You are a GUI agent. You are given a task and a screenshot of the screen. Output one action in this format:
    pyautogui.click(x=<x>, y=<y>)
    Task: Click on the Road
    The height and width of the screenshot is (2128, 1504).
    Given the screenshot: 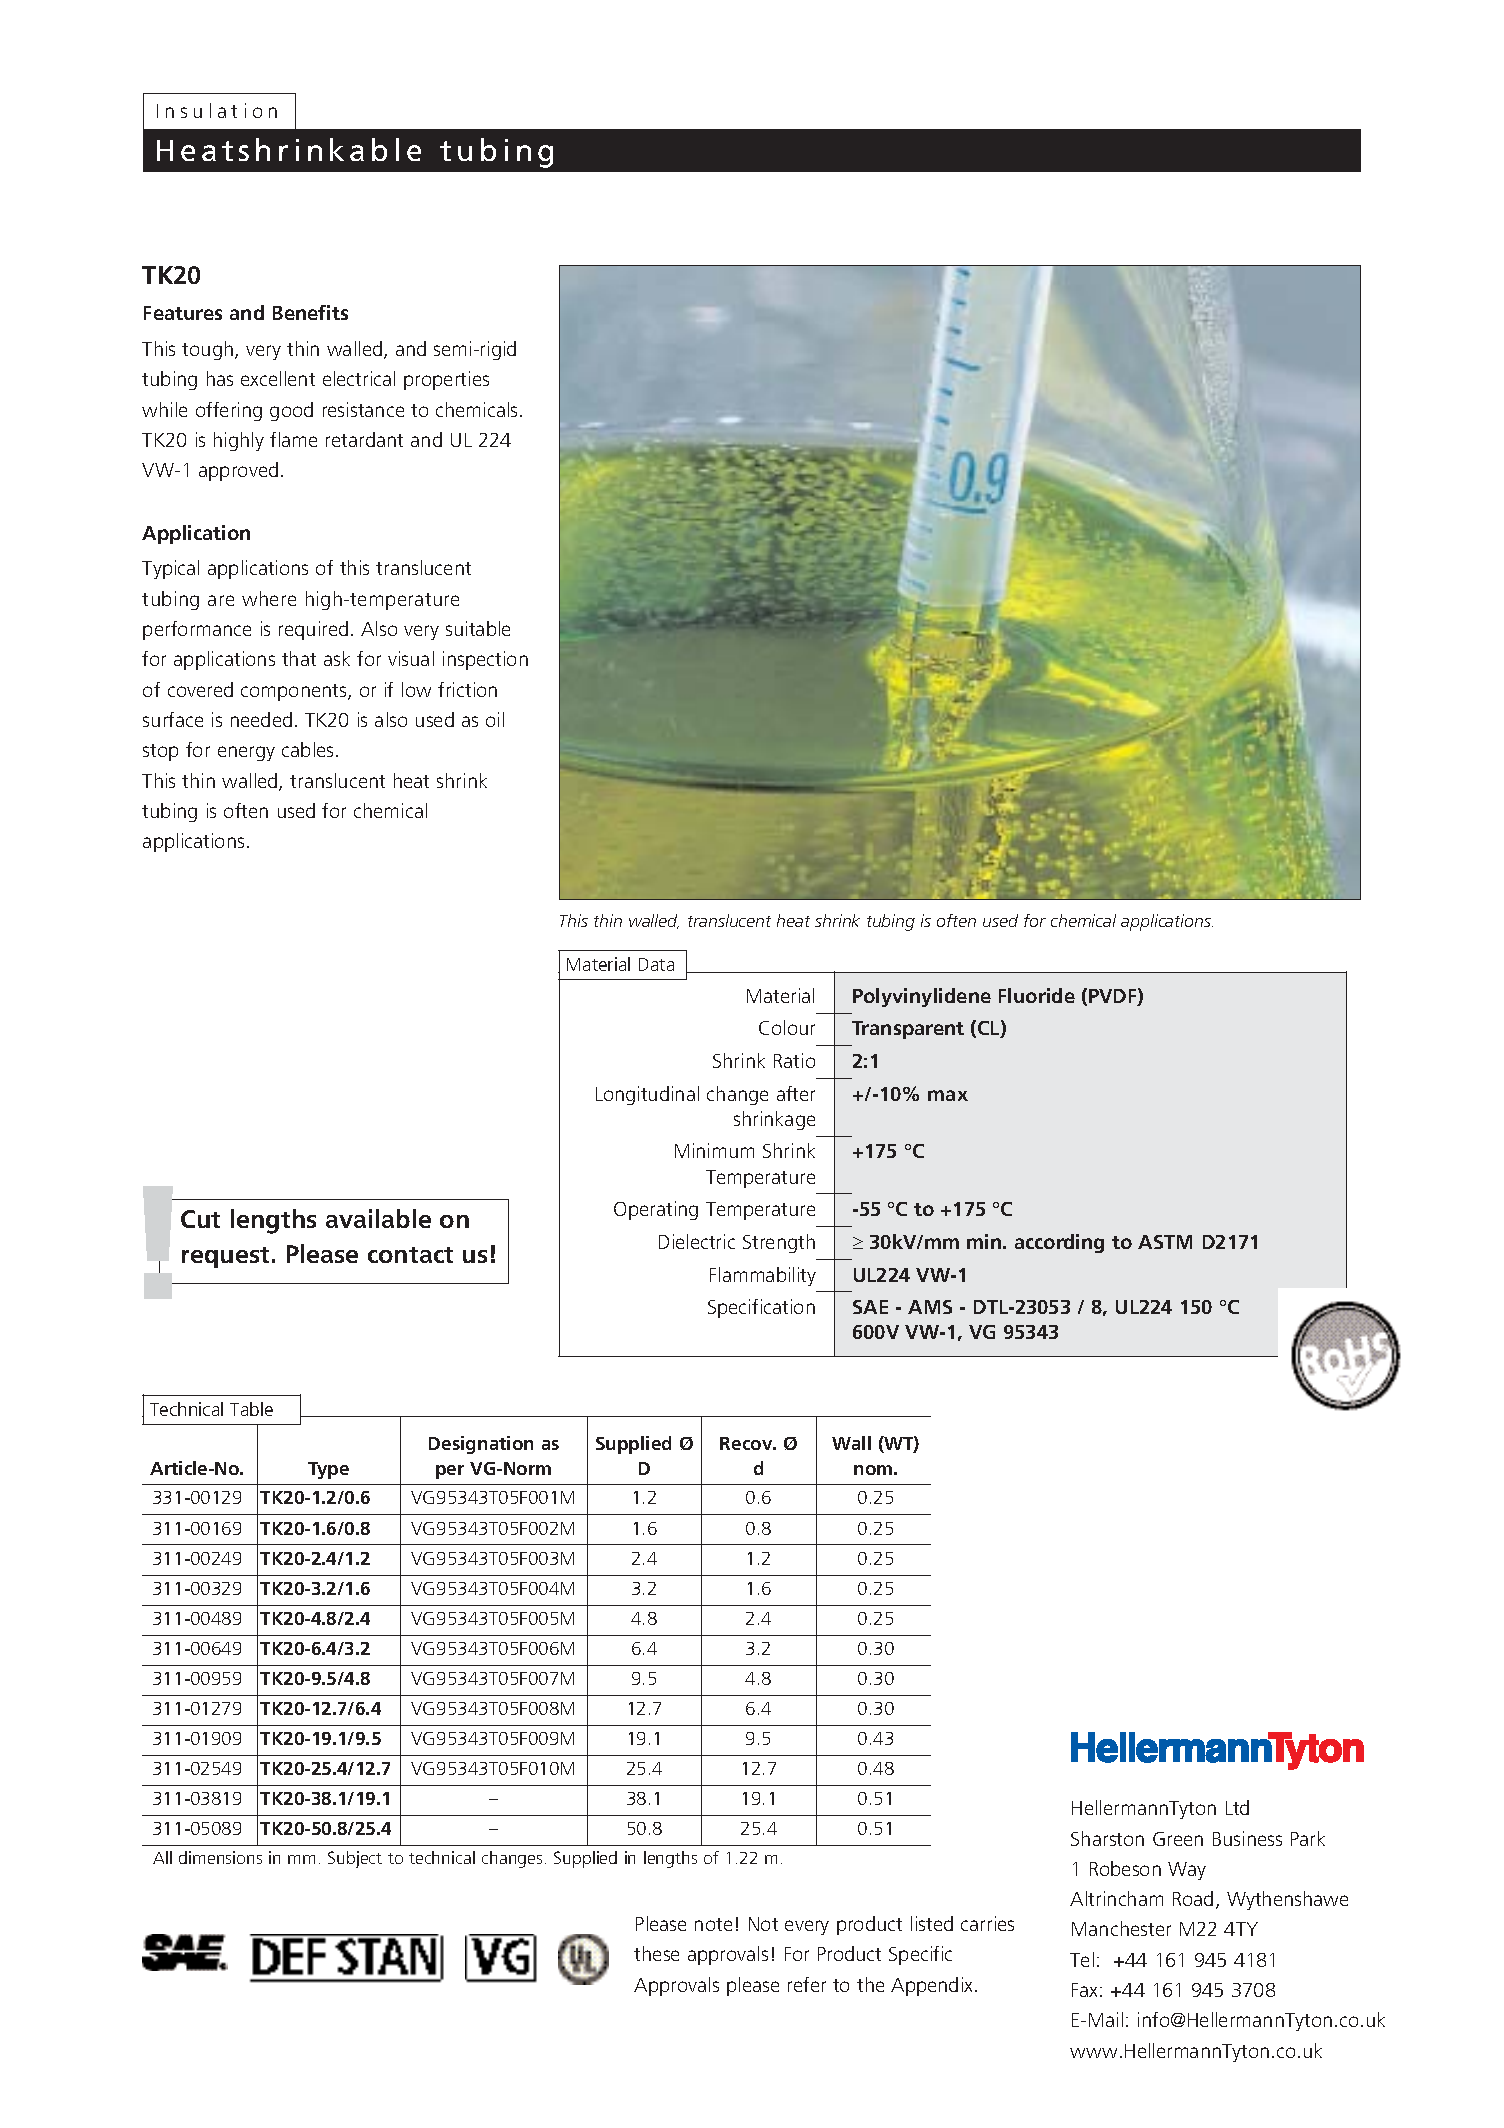 What is the action you would take?
    pyautogui.click(x=1193, y=1898)
